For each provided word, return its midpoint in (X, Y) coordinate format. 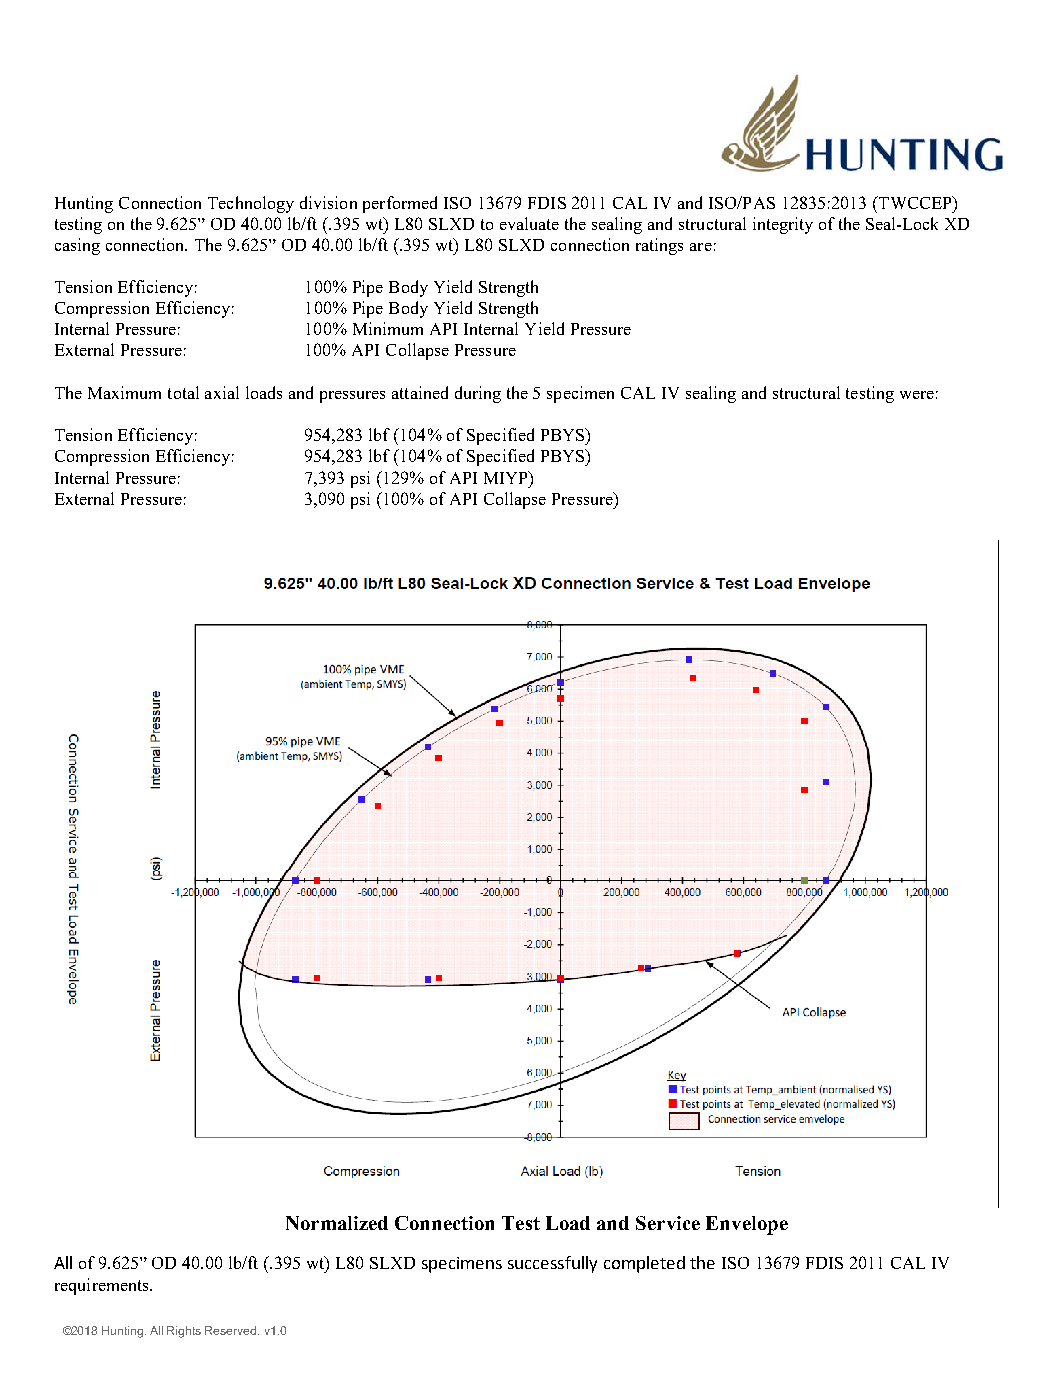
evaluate (529, 223)
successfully (552, 1264)
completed (644, 1264)
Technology (251, 204)
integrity (783, 225)
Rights (184, 1332)
